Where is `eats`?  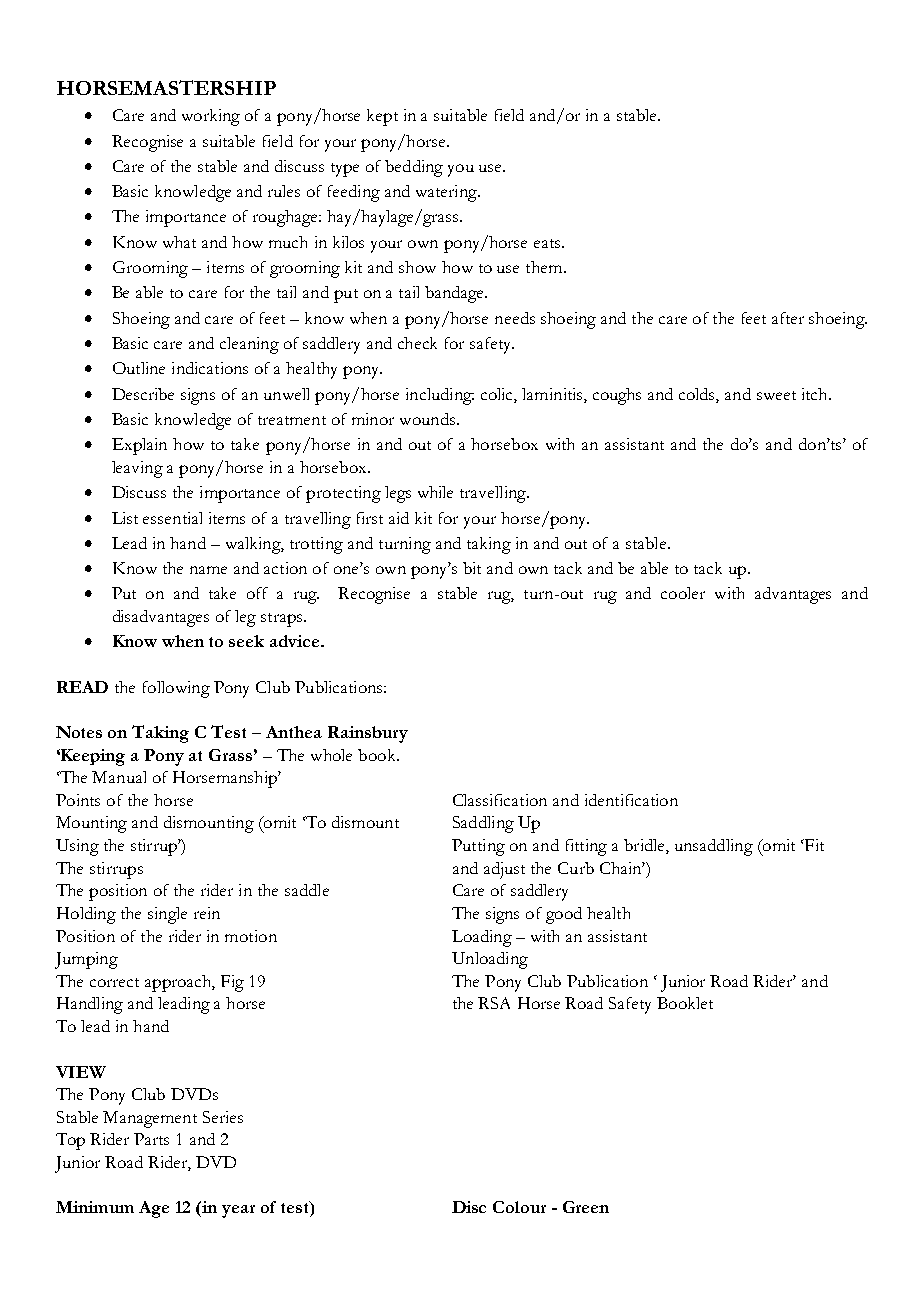 eats is located at coordinates (548, 243).
